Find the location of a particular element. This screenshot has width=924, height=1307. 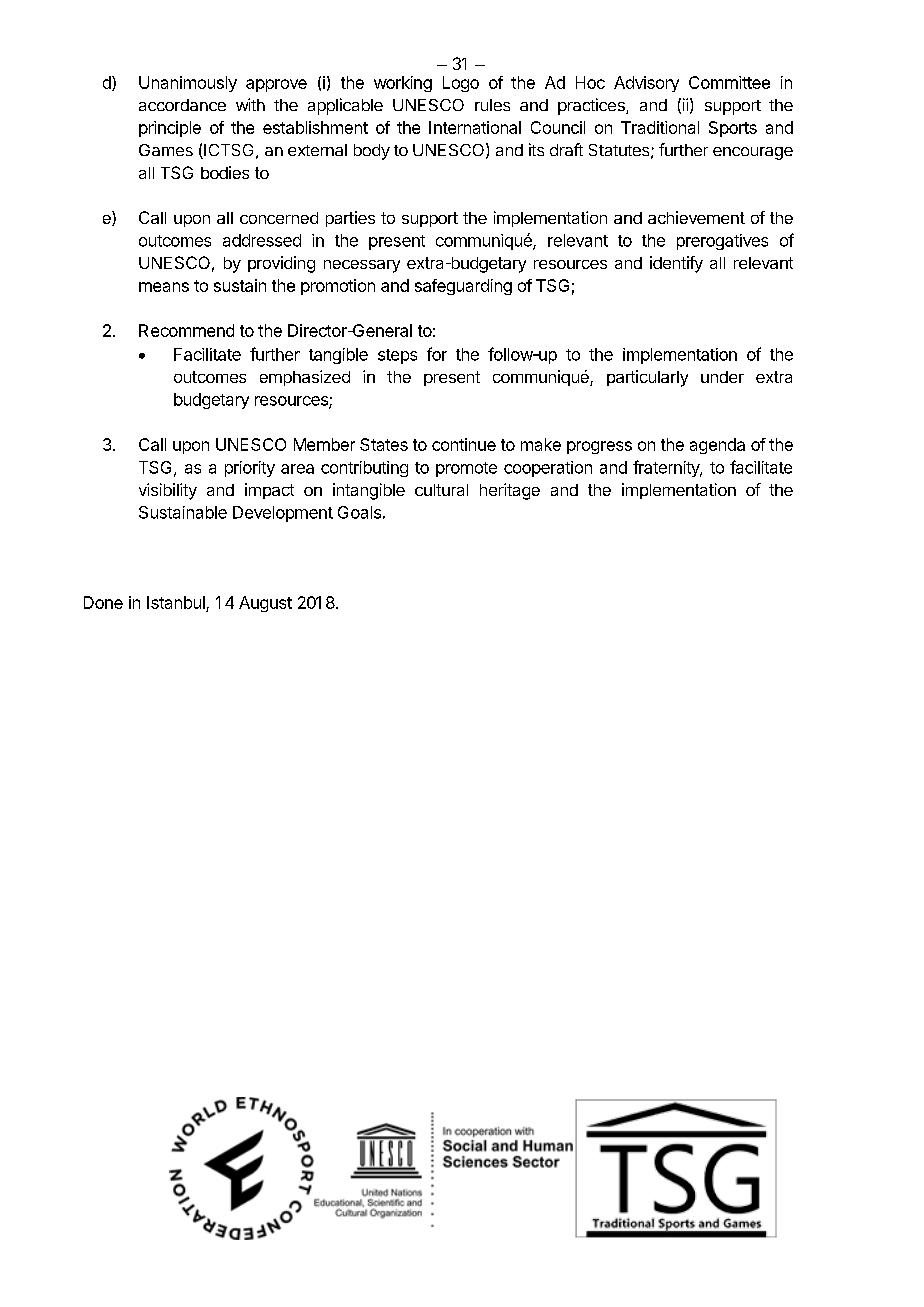

accordance is located at coordinates (182, 105).
